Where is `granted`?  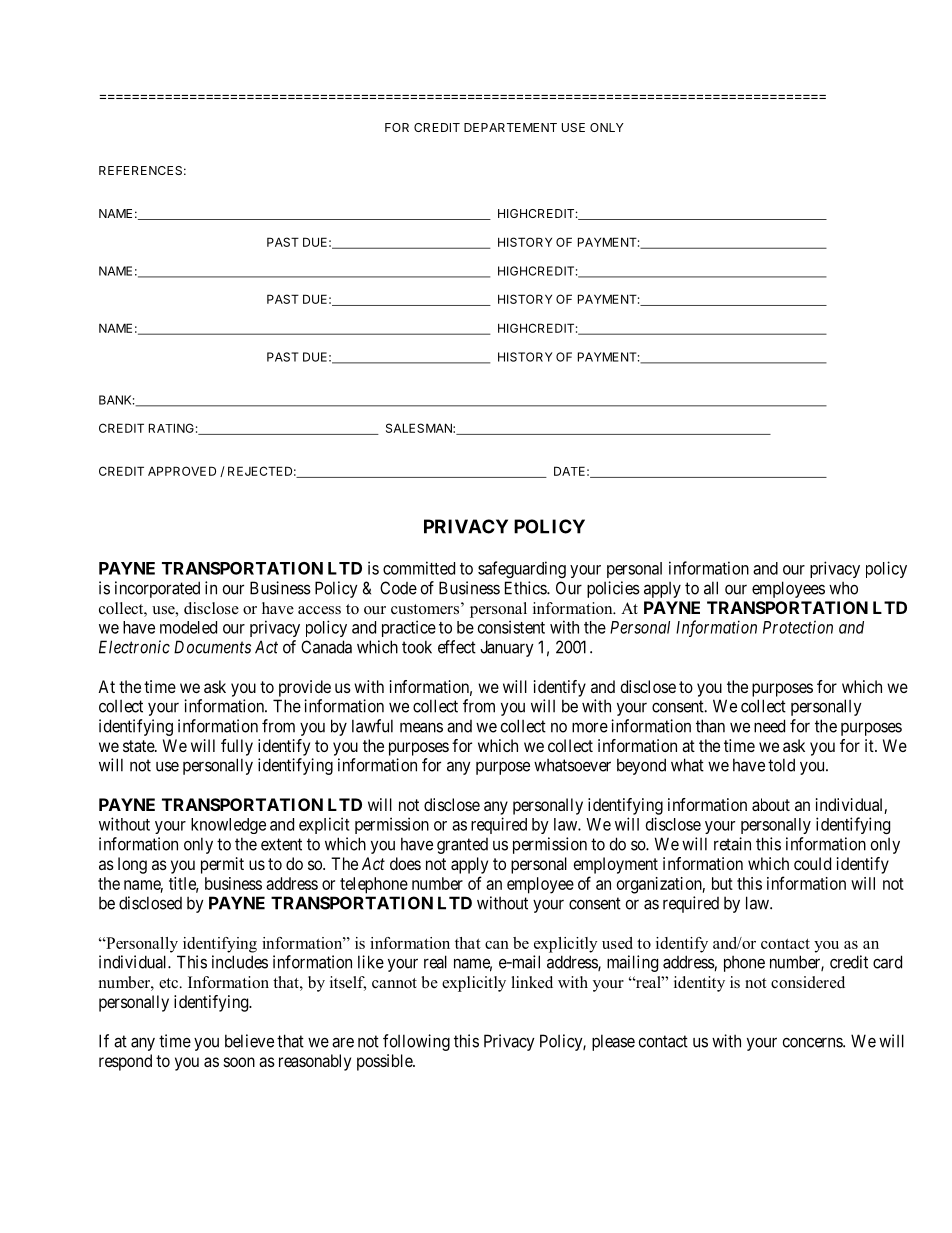 granted is located at coordinates (462, 846).
